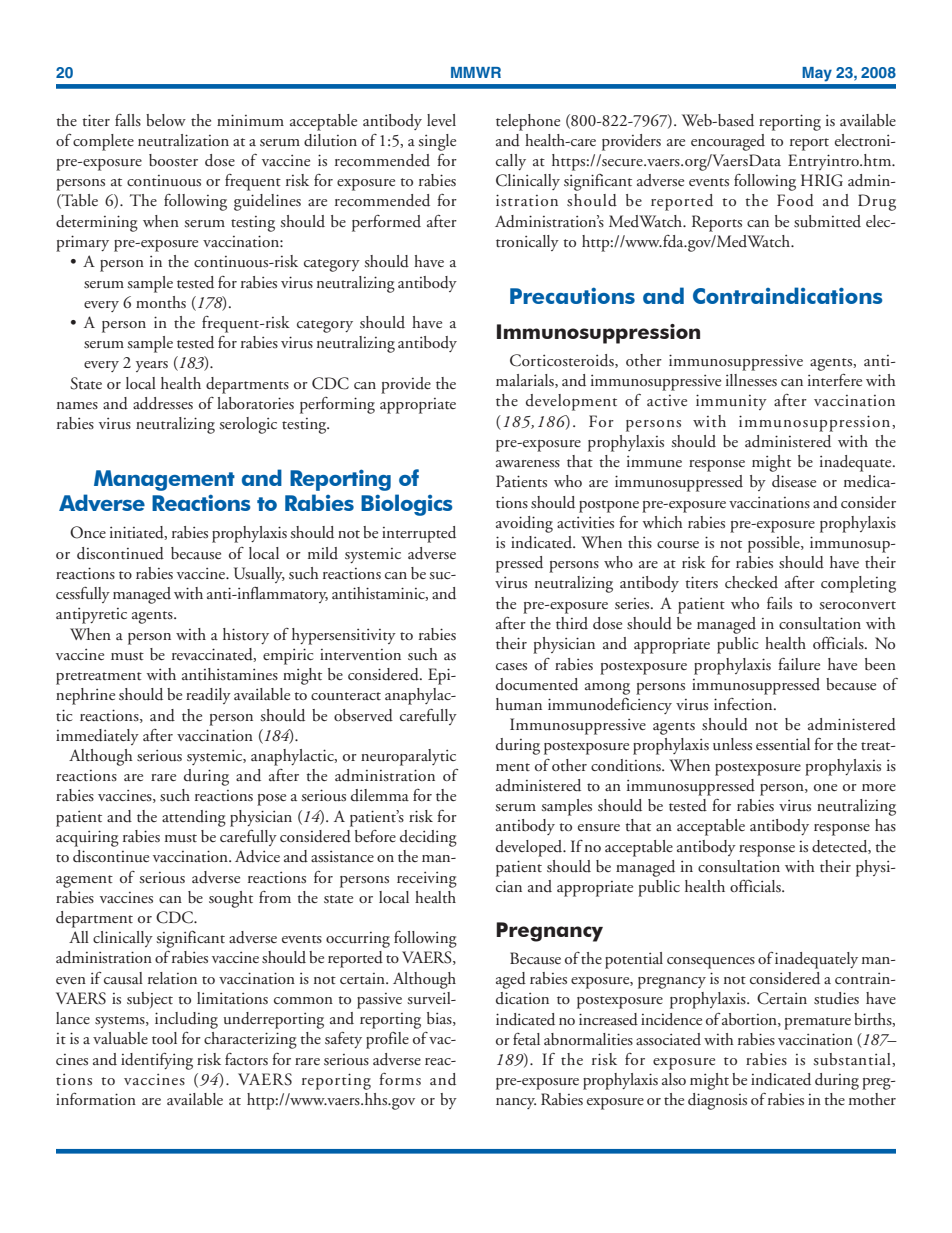  Describe the element at coordinates (572, 623) in the screenshot. I see `third` at that location.
